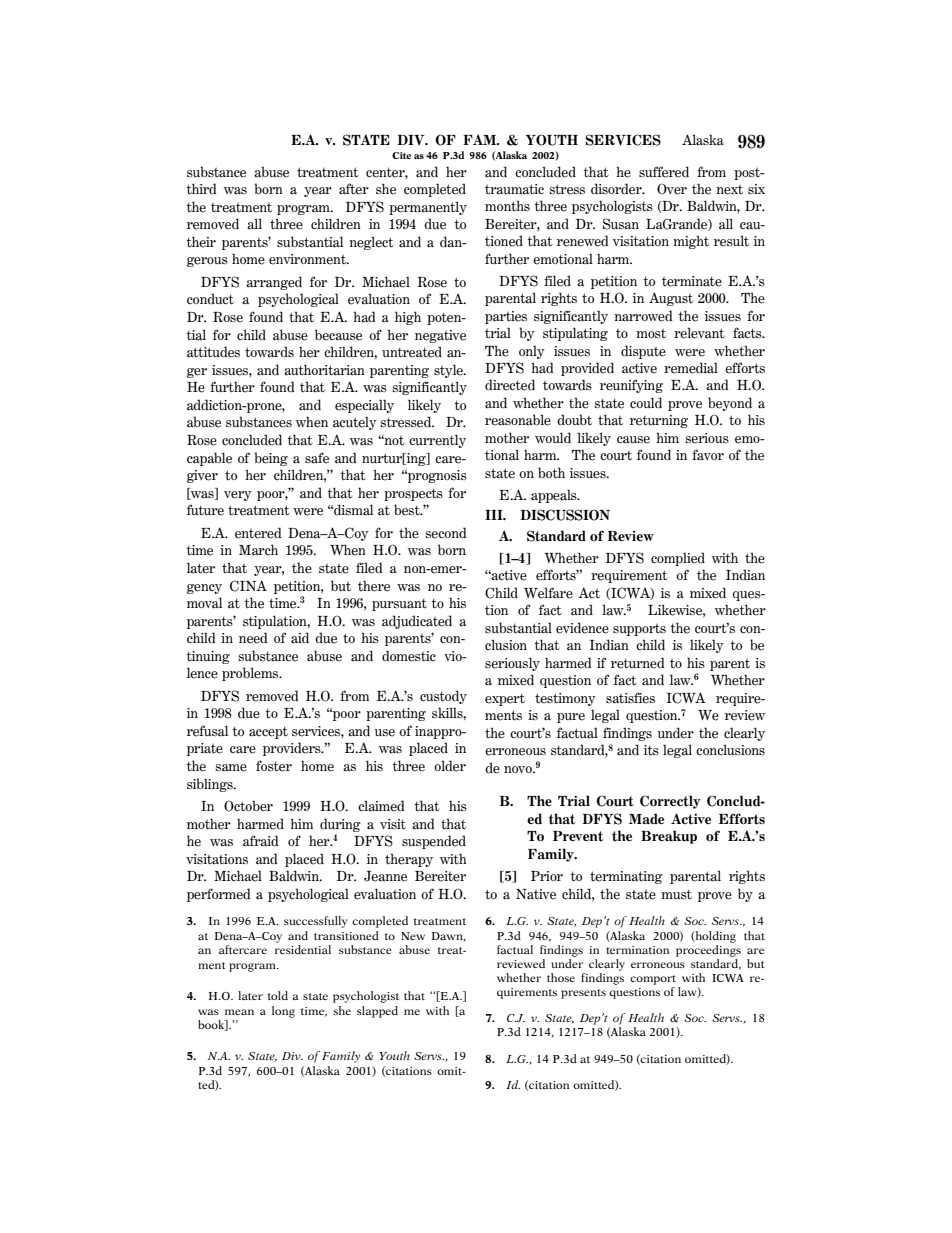  What do you see at coordinates (672, 189) in the document?
I see `Over` at bounding box center [672, 189].
